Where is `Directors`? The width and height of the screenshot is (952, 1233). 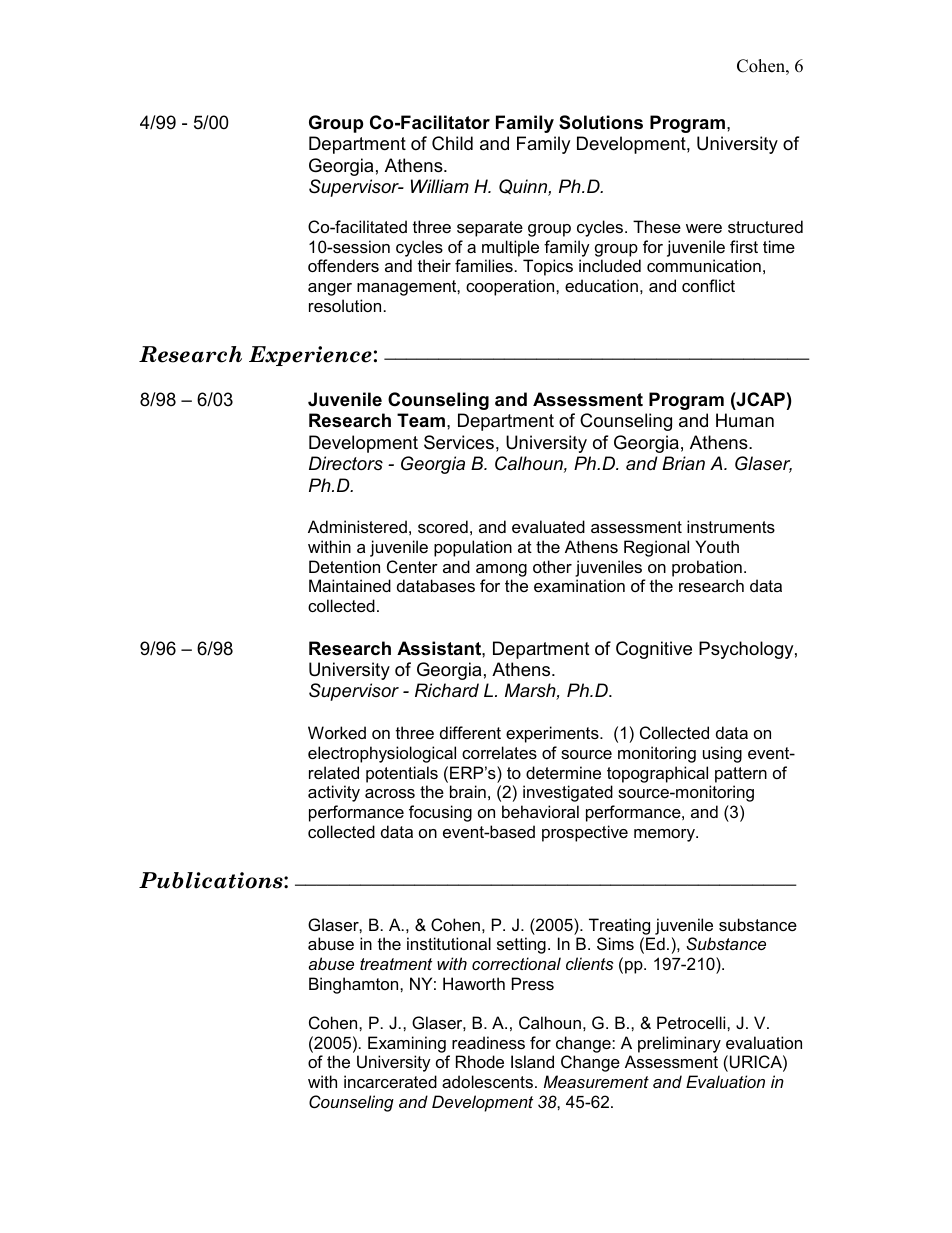
Directors is located at coordinates (346, 463).
